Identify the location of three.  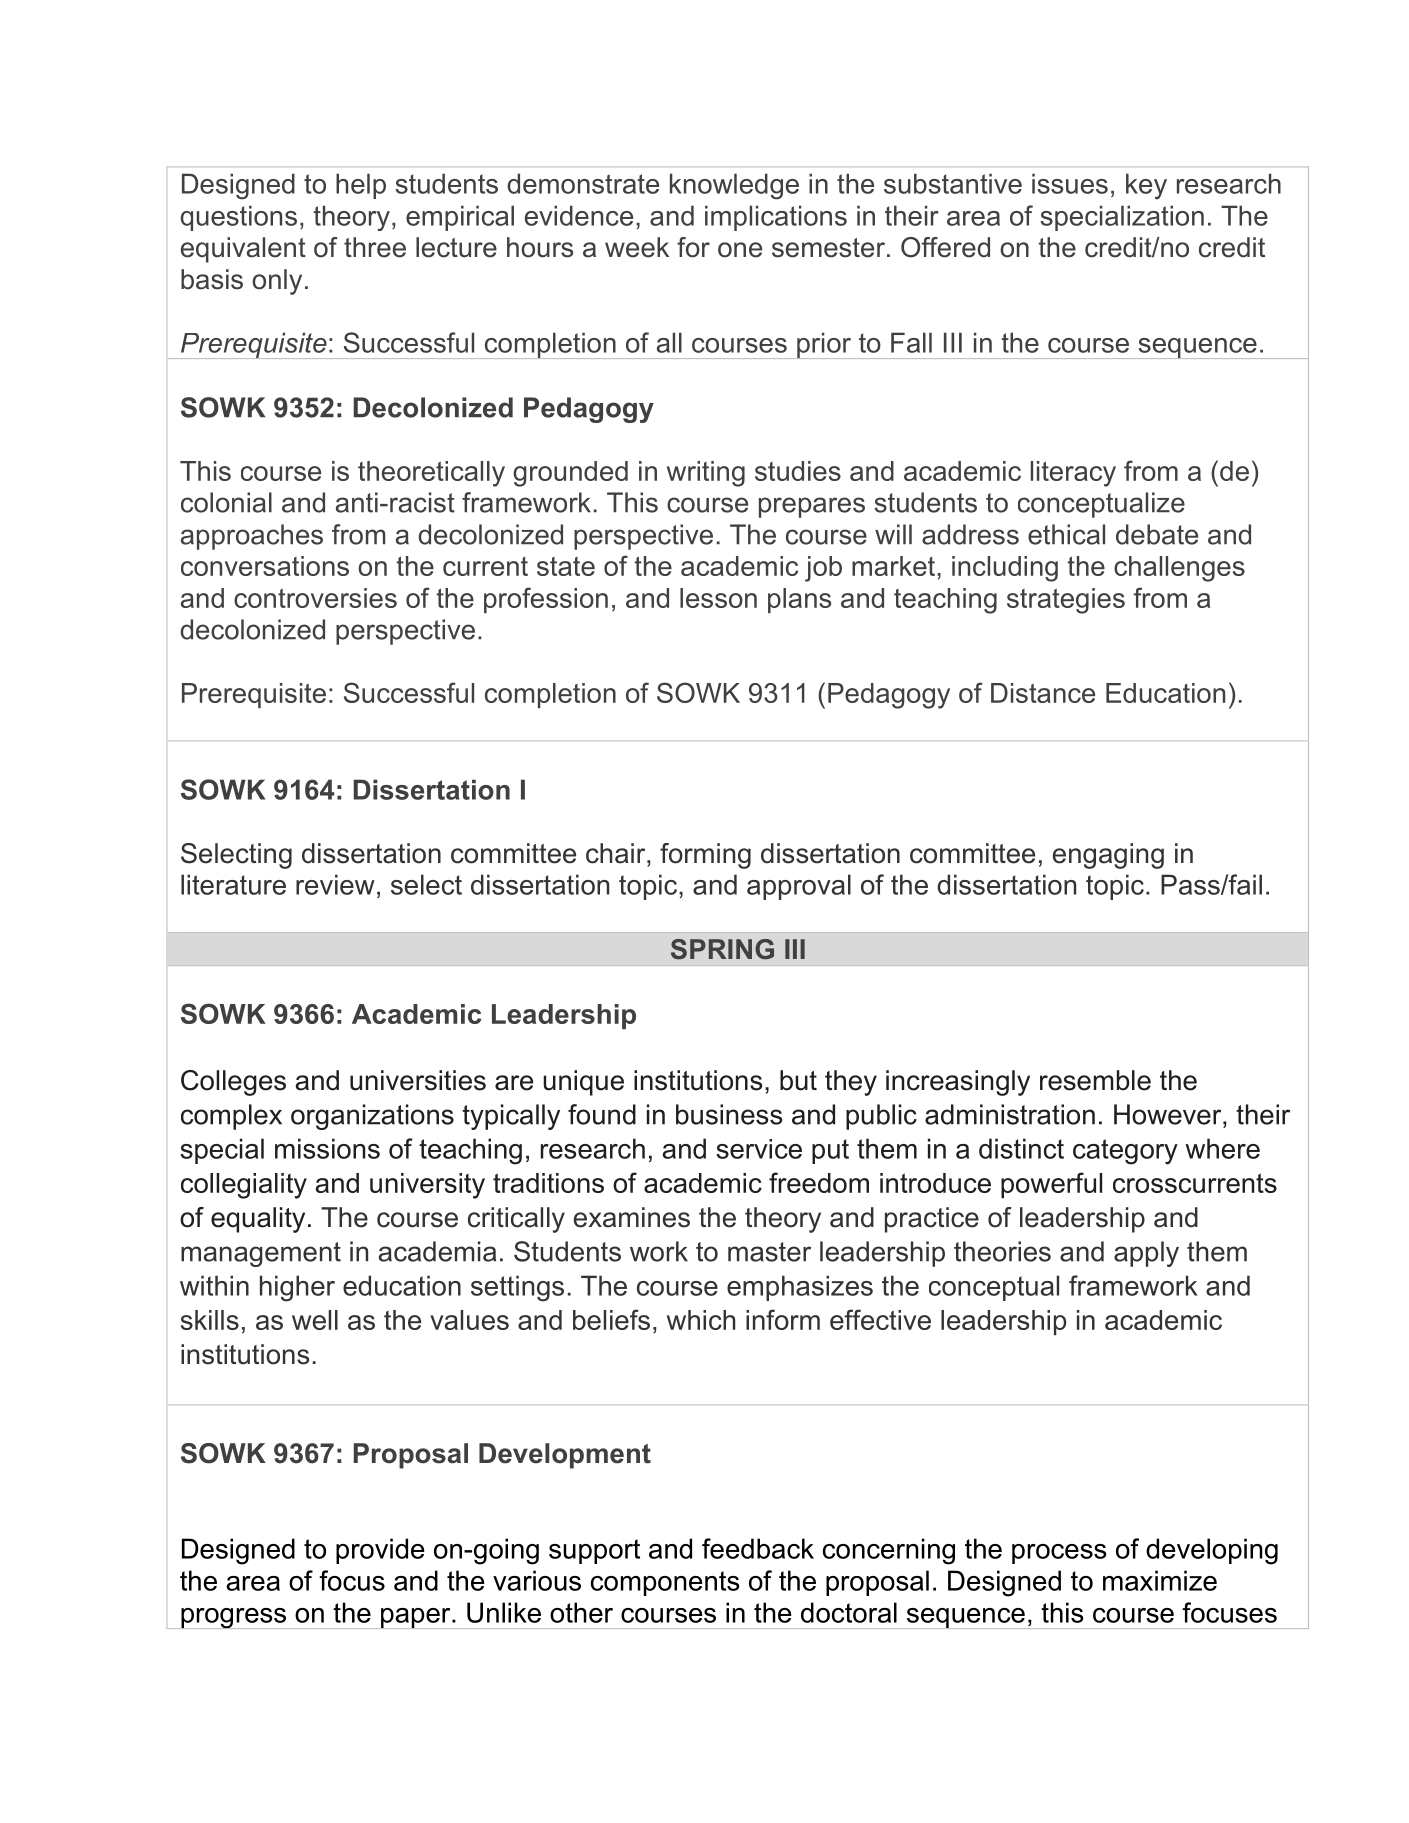
(375, 247).
